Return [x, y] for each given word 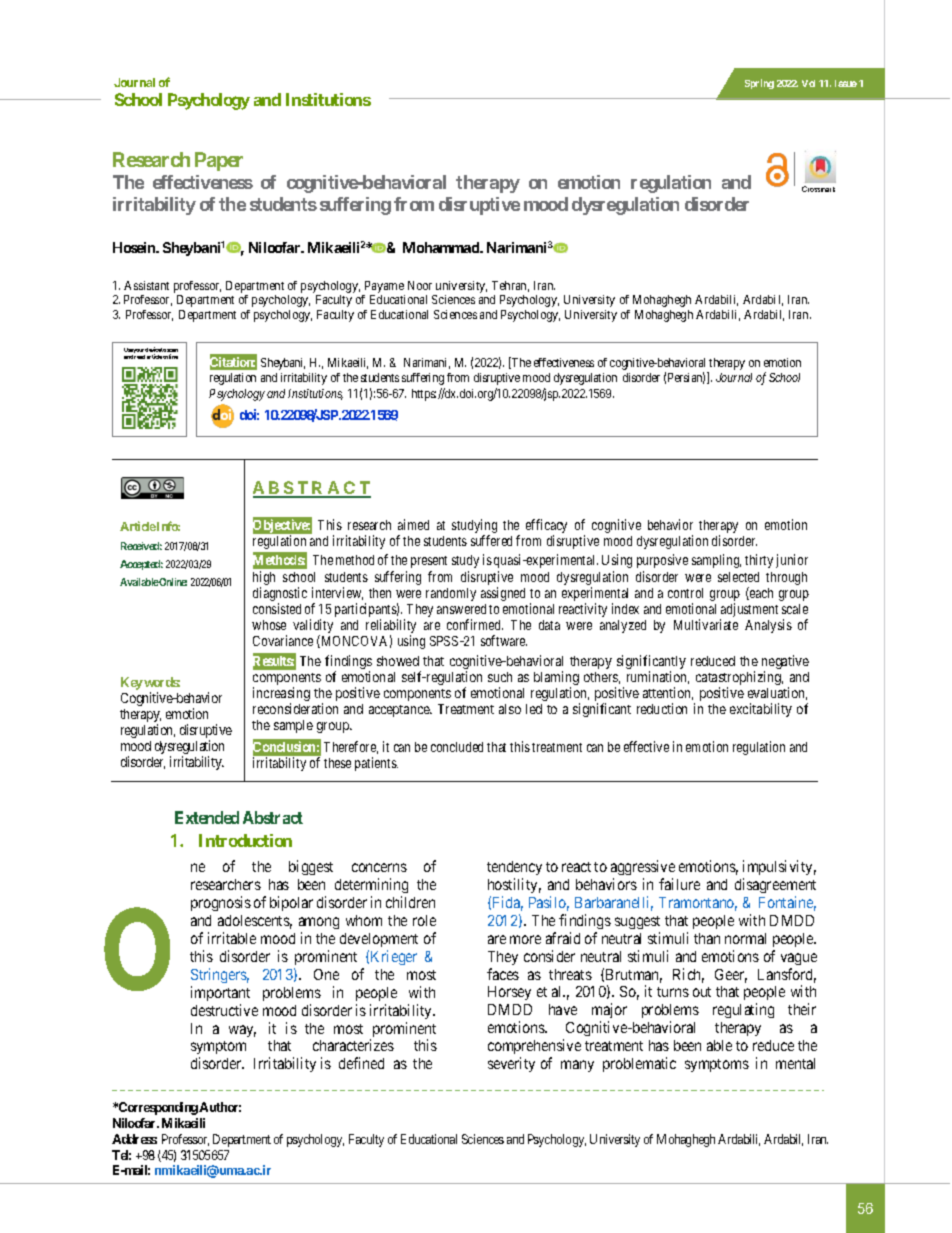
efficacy [546, 527]
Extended [207, 817]
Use [129, 350]
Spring [759, 84]
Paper [219, 161]
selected [738, 577]
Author [220, 1107]
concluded [457, 747]
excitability [761, 710]
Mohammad [442, 247]
